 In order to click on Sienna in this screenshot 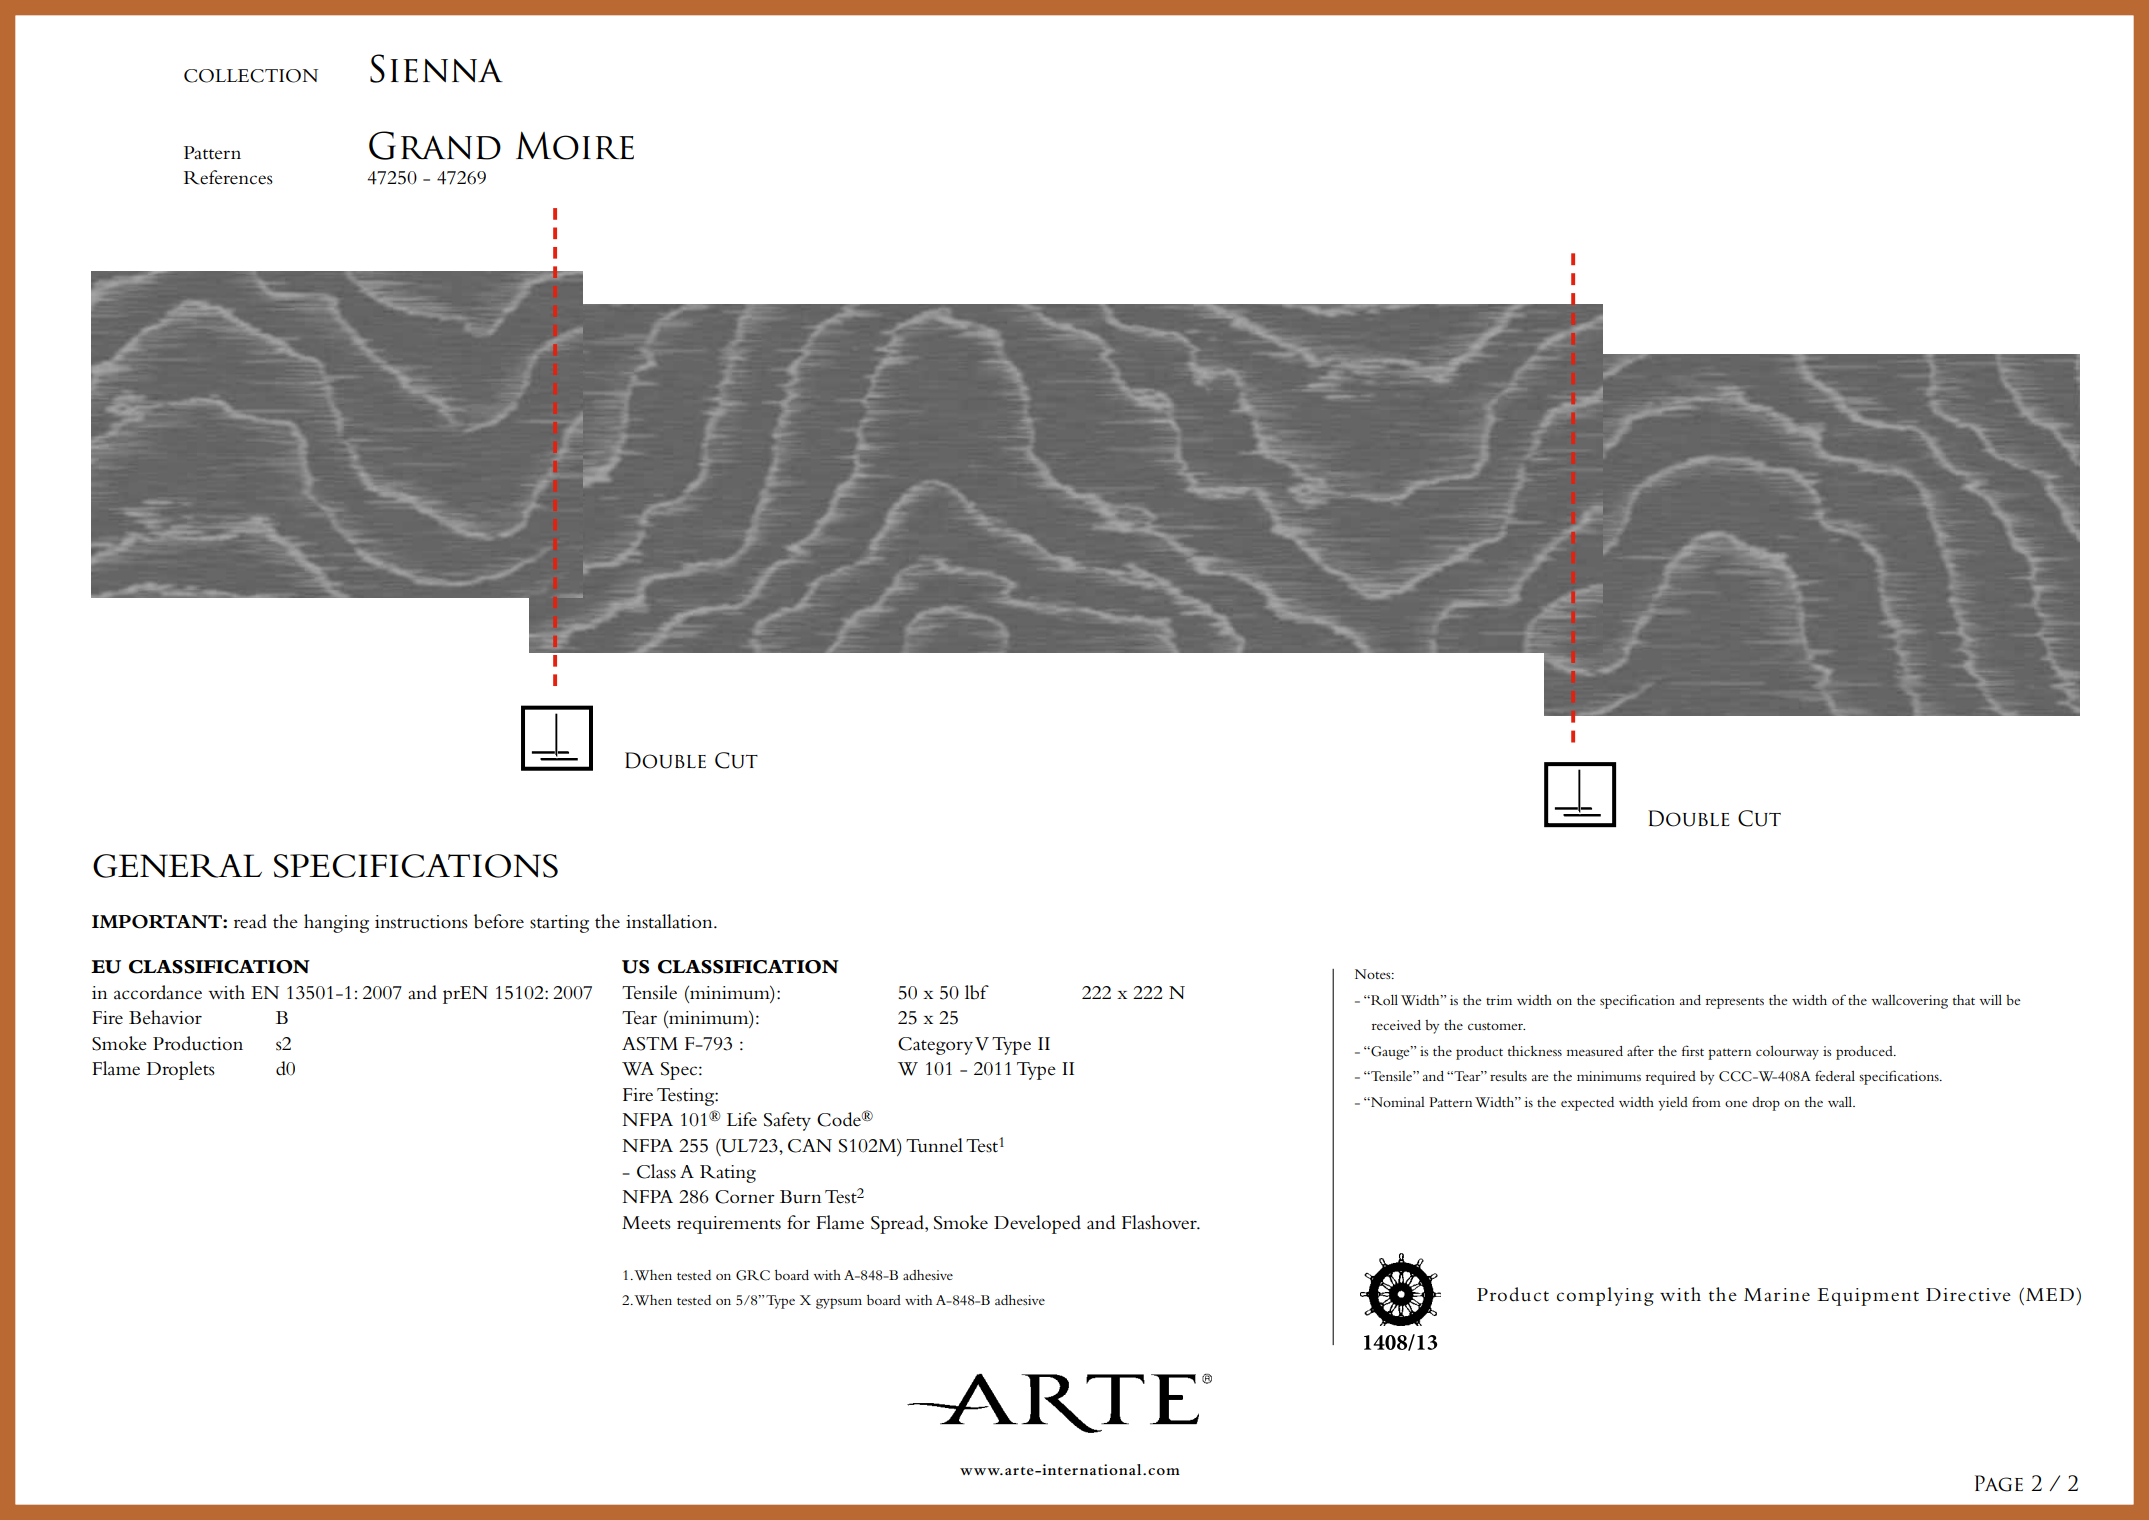, I will do `click(436, 68)`.
